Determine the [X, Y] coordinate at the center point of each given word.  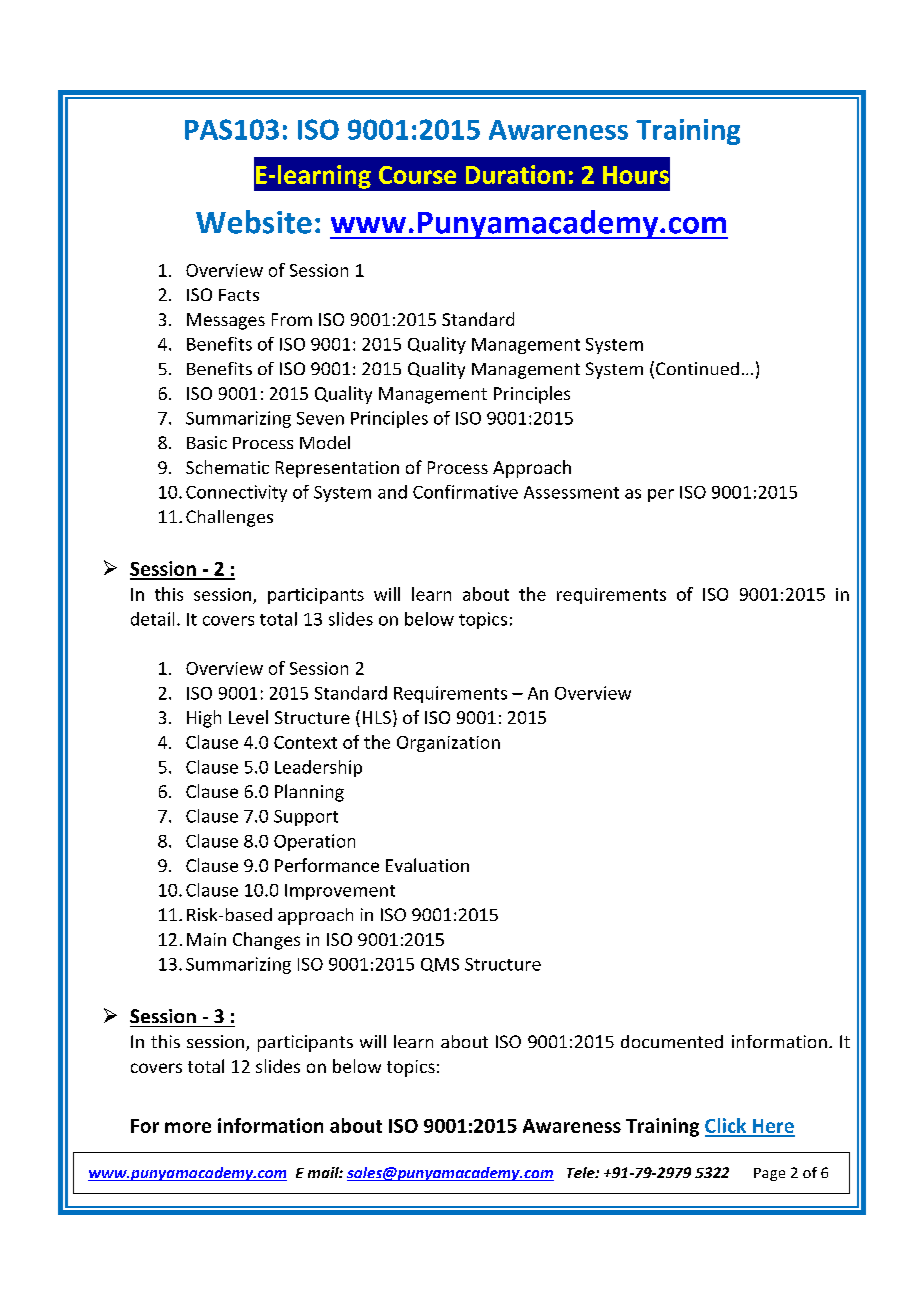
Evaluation [427, 865]
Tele [582, 1172]
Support [306, 818]
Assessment [571, 492]
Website [254, 222]
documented [672, 1041]
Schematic [227, 467]
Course [417, 175]
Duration [515, 174]
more [188, 1127]
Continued [697, 368]
